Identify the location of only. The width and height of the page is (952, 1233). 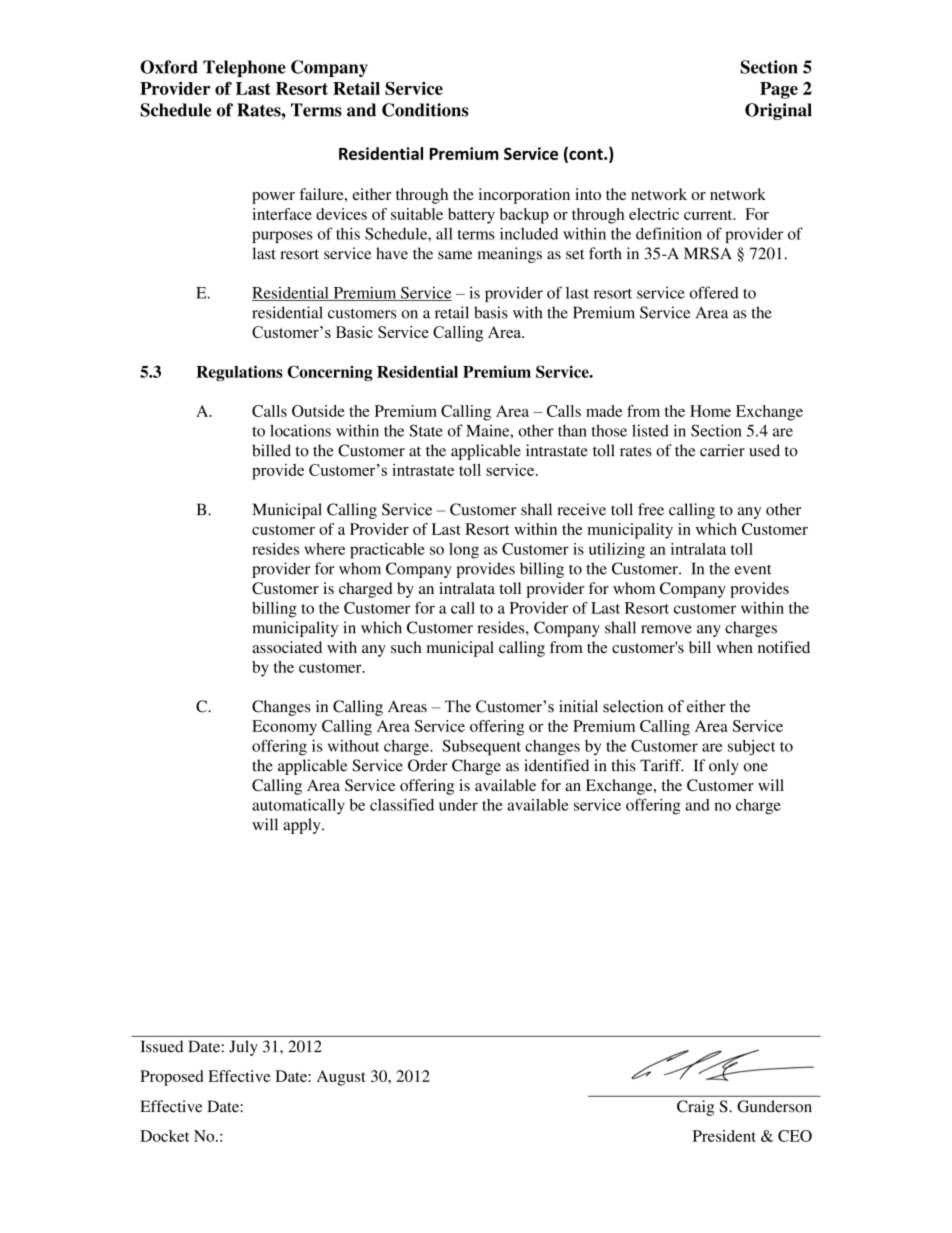
(724, 767).
